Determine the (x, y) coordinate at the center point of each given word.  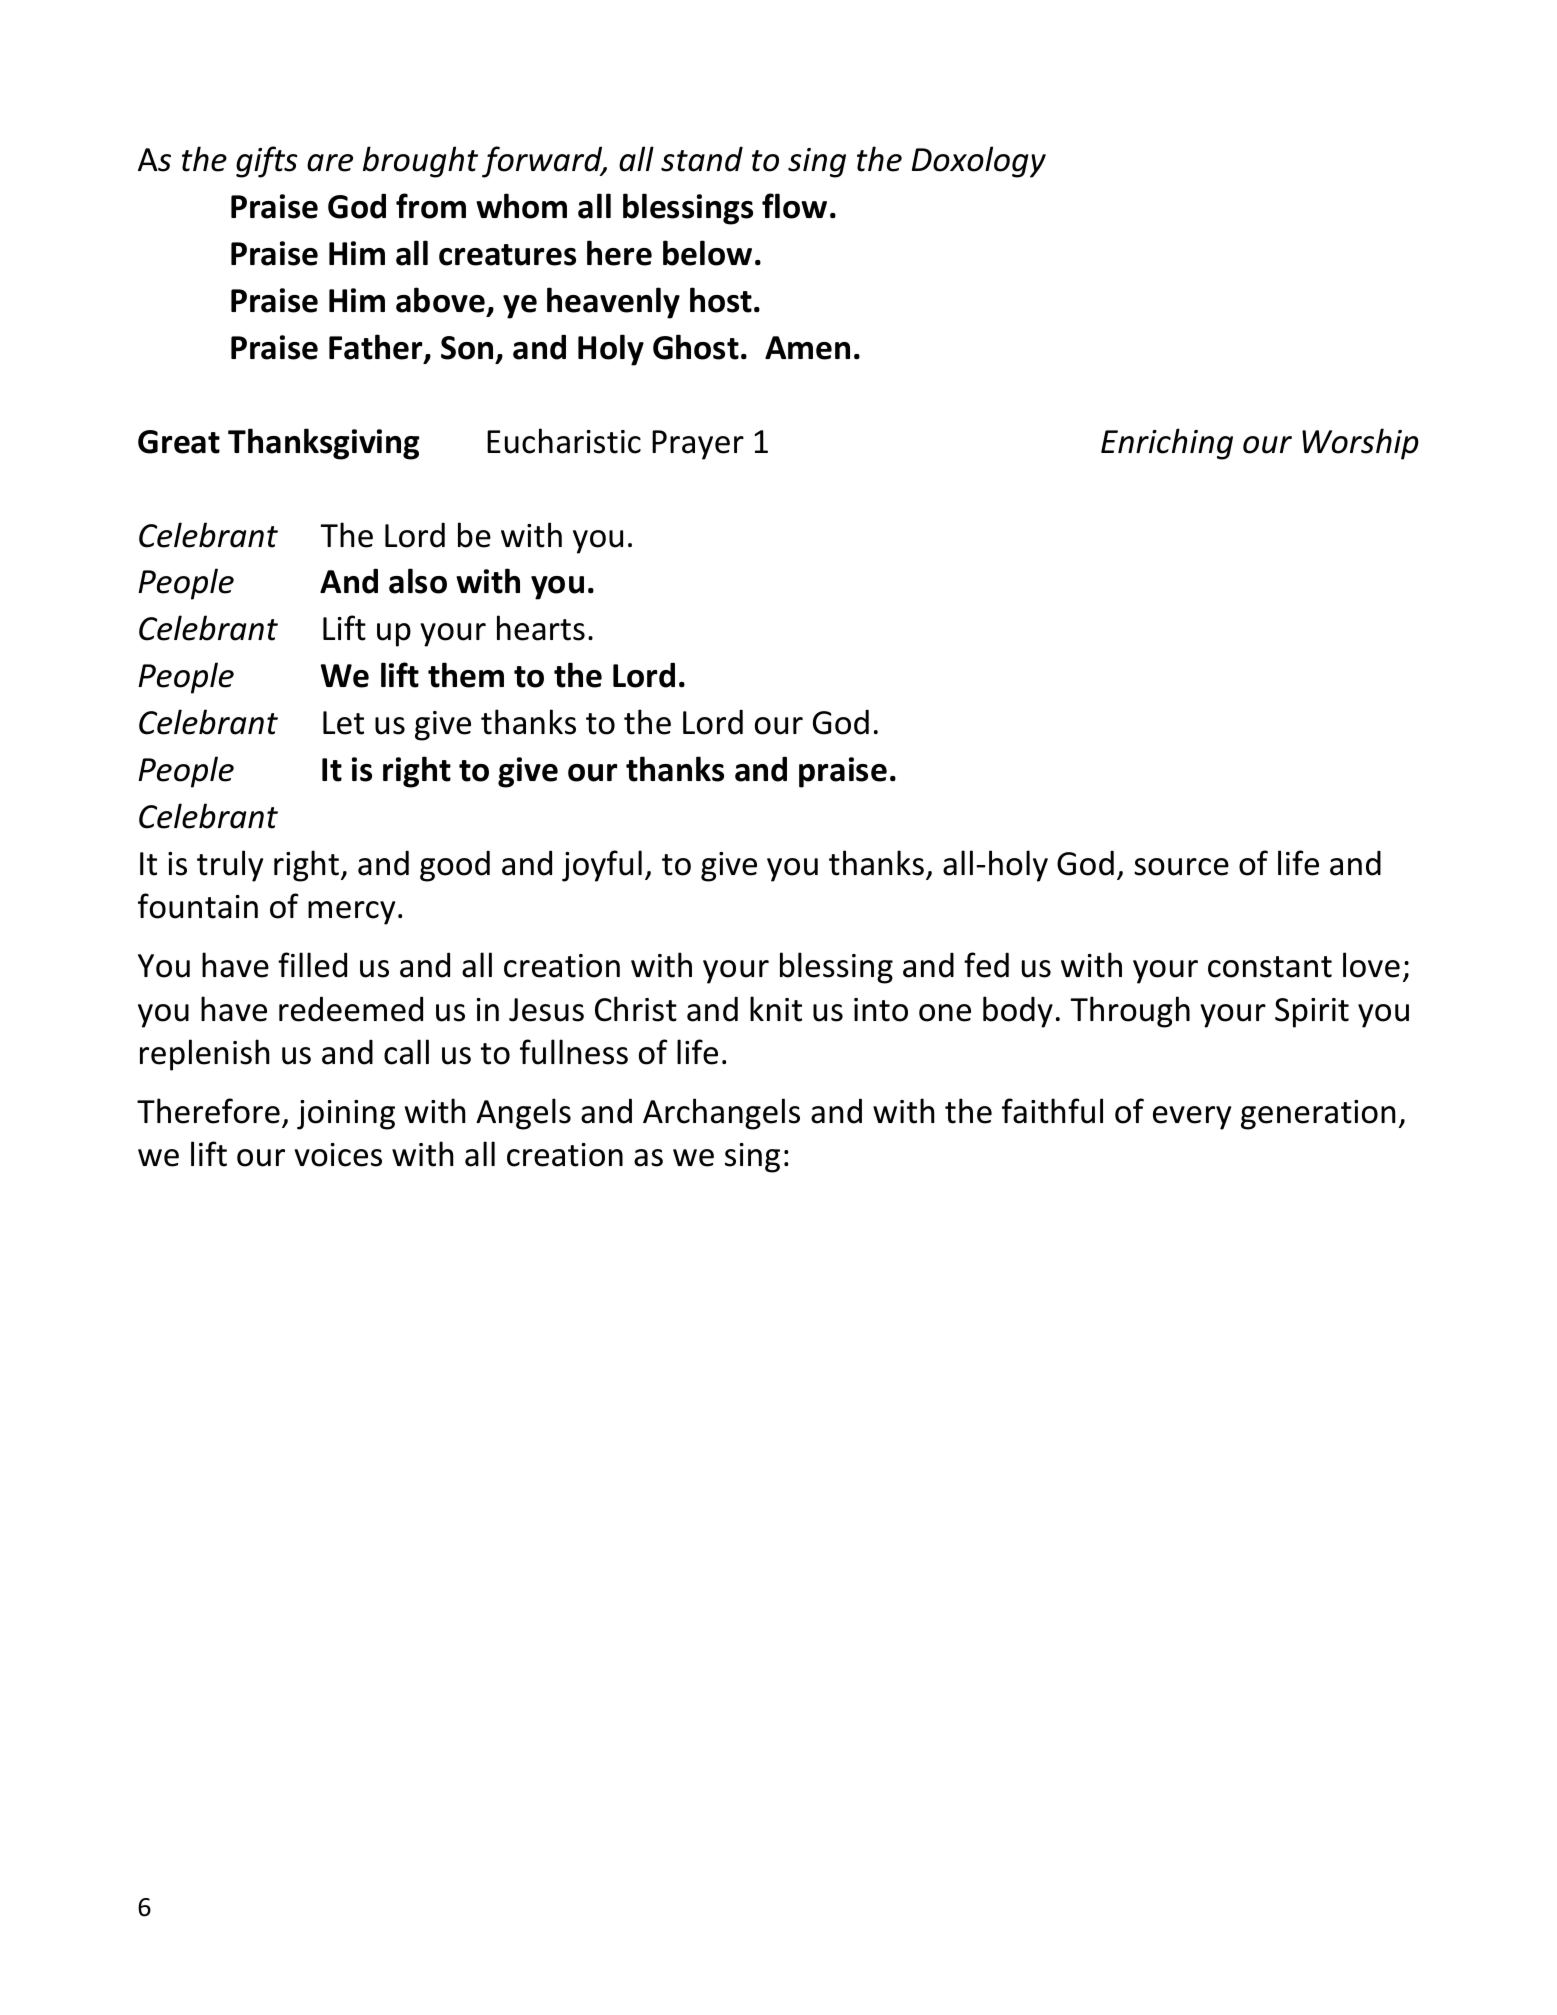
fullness (574, 1052)
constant (1270, 967)
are (330, 163)
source (1181, 867)
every (1192, 1118)
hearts (541, 628)
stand (702, 159)
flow (794, 206)
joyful (602, 866)
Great (179, 442)
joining (346, 1115)
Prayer (698, 445)
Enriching (1167, 444)
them (466, 675)
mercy (351, 913)
